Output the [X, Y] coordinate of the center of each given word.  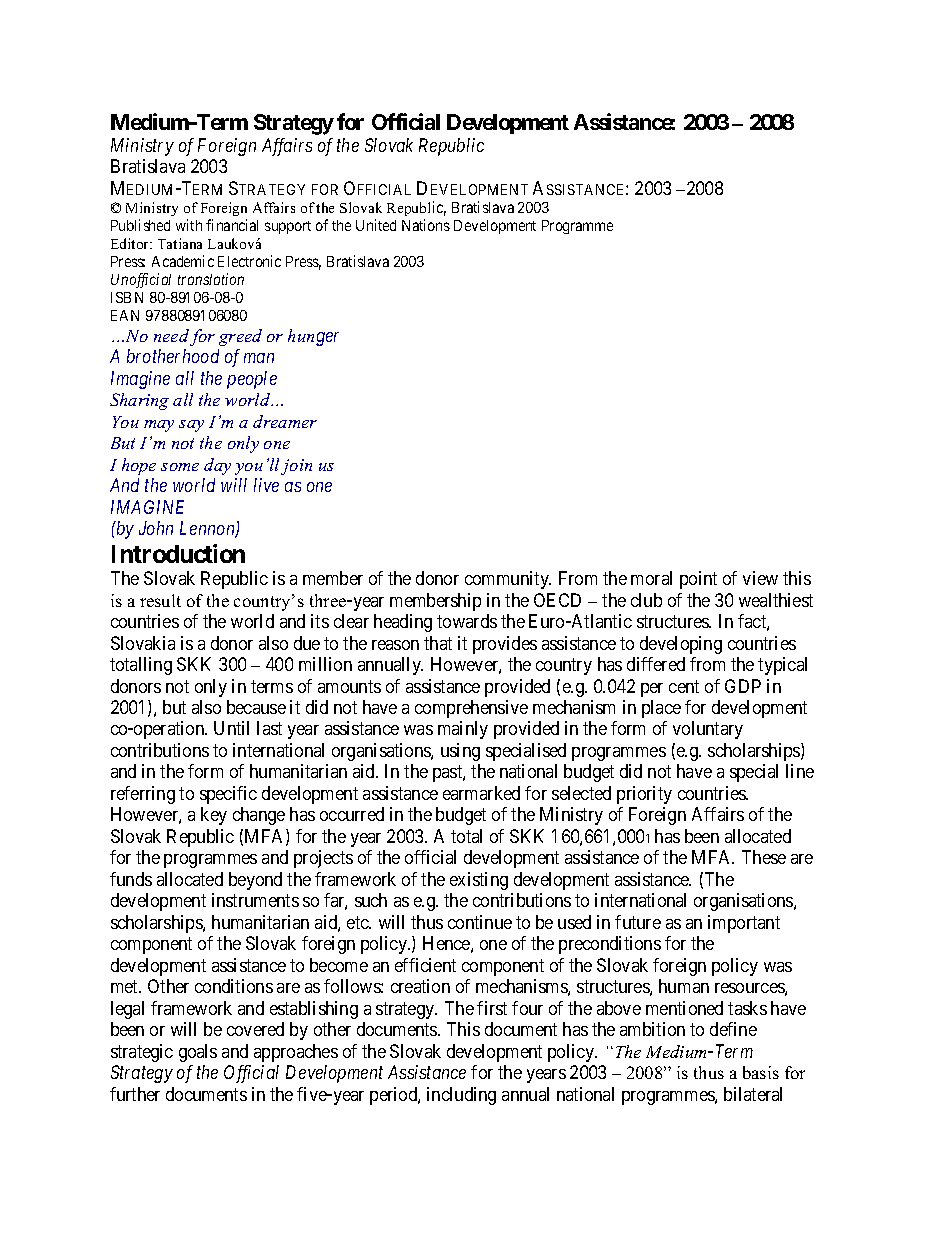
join [296, 467]
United [376, 225]
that [438, 643]
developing [681, 645]
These [764, 857]
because [256, 707]
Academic [183, 261]
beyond [255, 881]
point [698, 580]
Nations [426, 225]
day [217, 466]
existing [479, 881]
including [461, 1096]
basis [761, 1072]
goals [198, 1053]
